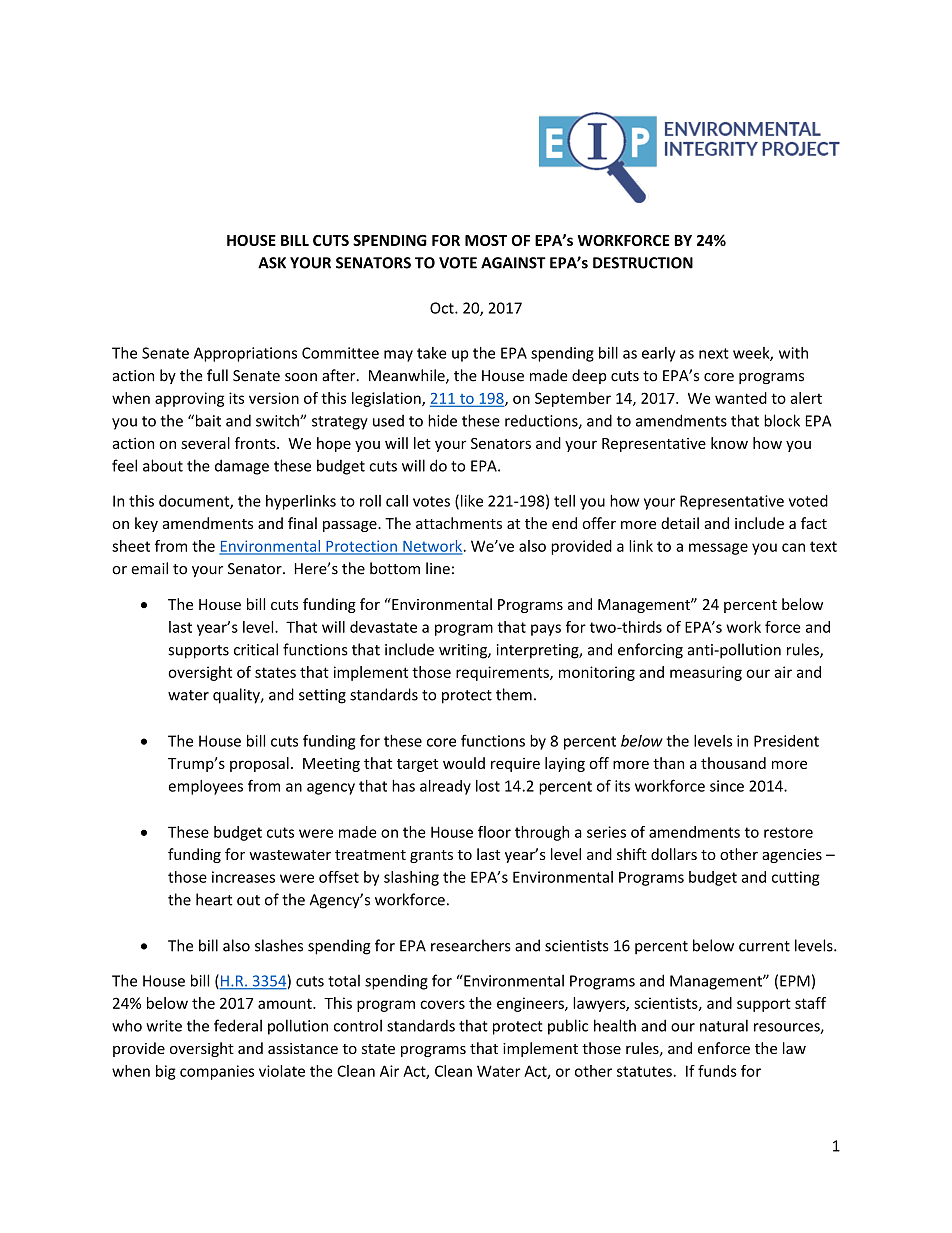 This screenshot has height=1233, width=952. Describe the element at coordinates (205, 787) in the screenshot. I see `employees` at that location.
